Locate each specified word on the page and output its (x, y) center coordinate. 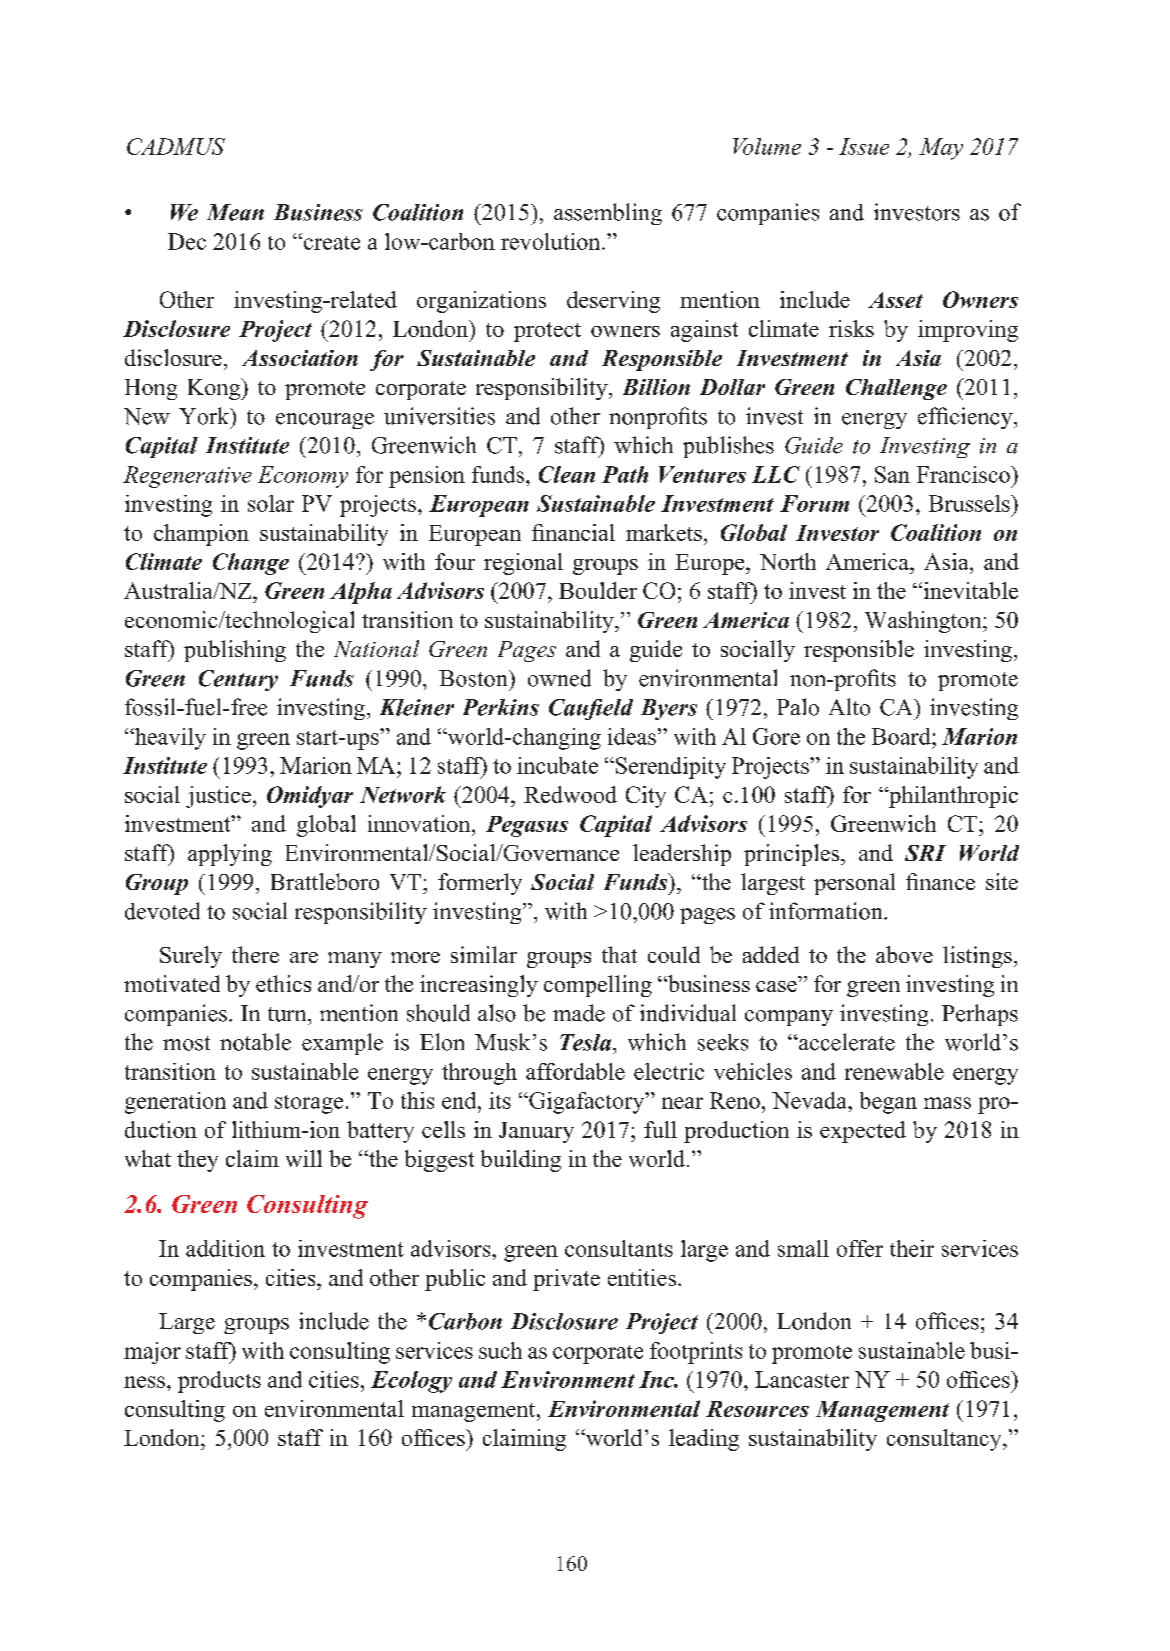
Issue (864, 146)
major (152, 1353)
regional (523, 564)
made (579, 1013)
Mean (235, 212)
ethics (283, 983)
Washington (924, 622)
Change (251, 564)
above (904, 954)
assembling (608, 214)
